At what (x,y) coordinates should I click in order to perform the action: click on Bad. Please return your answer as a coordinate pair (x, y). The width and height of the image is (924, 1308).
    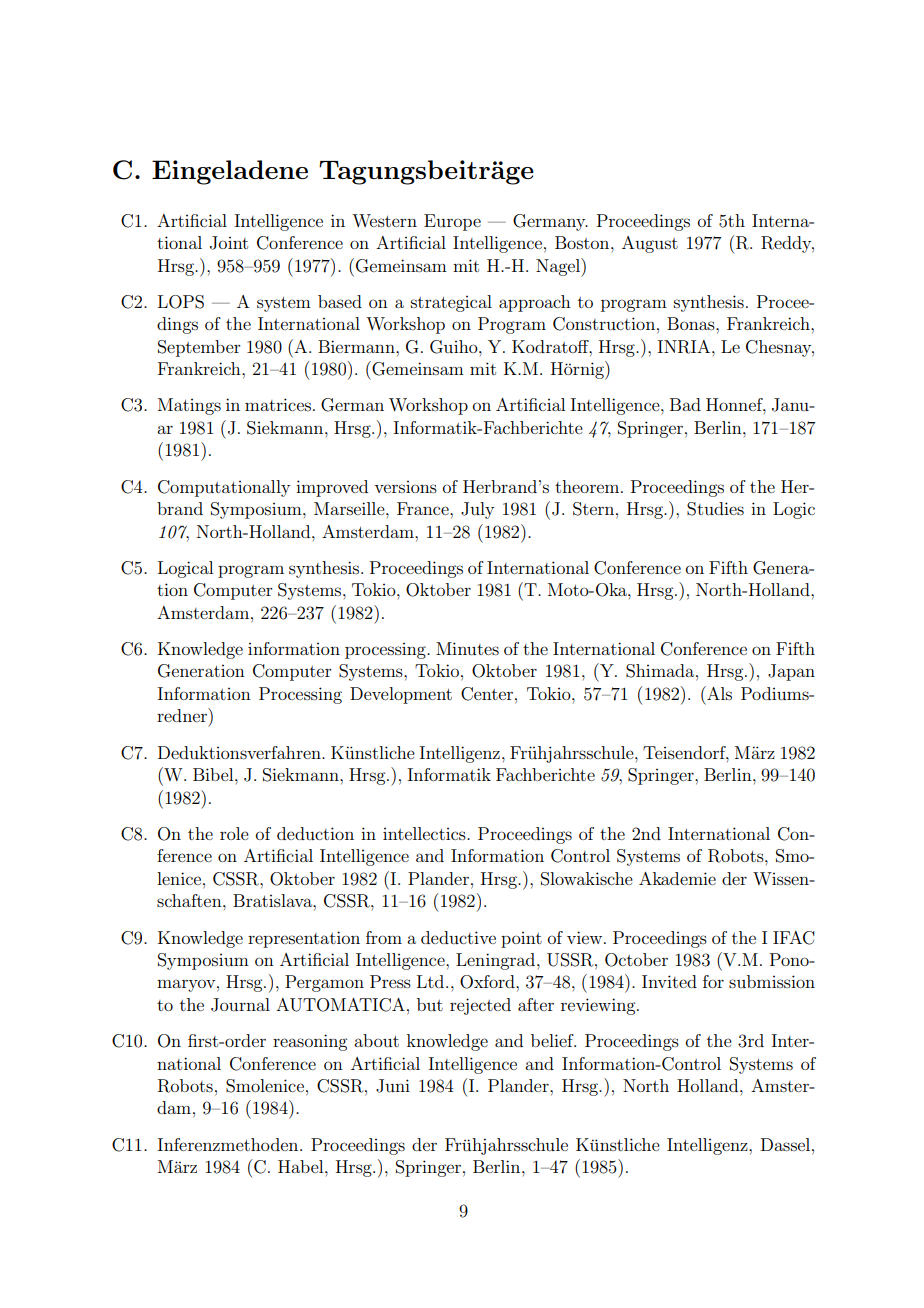
    Looking at the image, I should click on (685, 404).
